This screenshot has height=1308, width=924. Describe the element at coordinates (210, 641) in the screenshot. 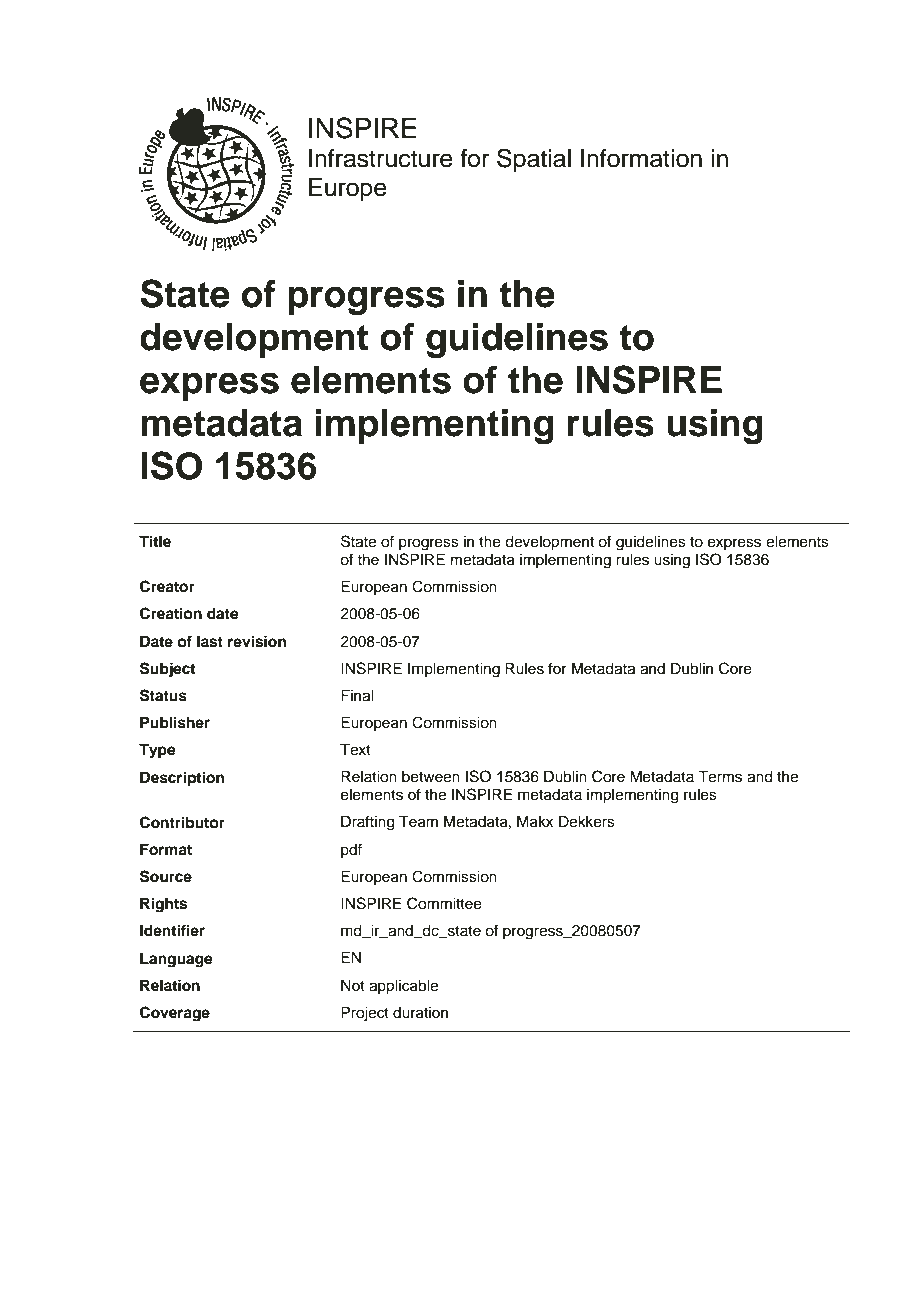

I see `last` at that location.
